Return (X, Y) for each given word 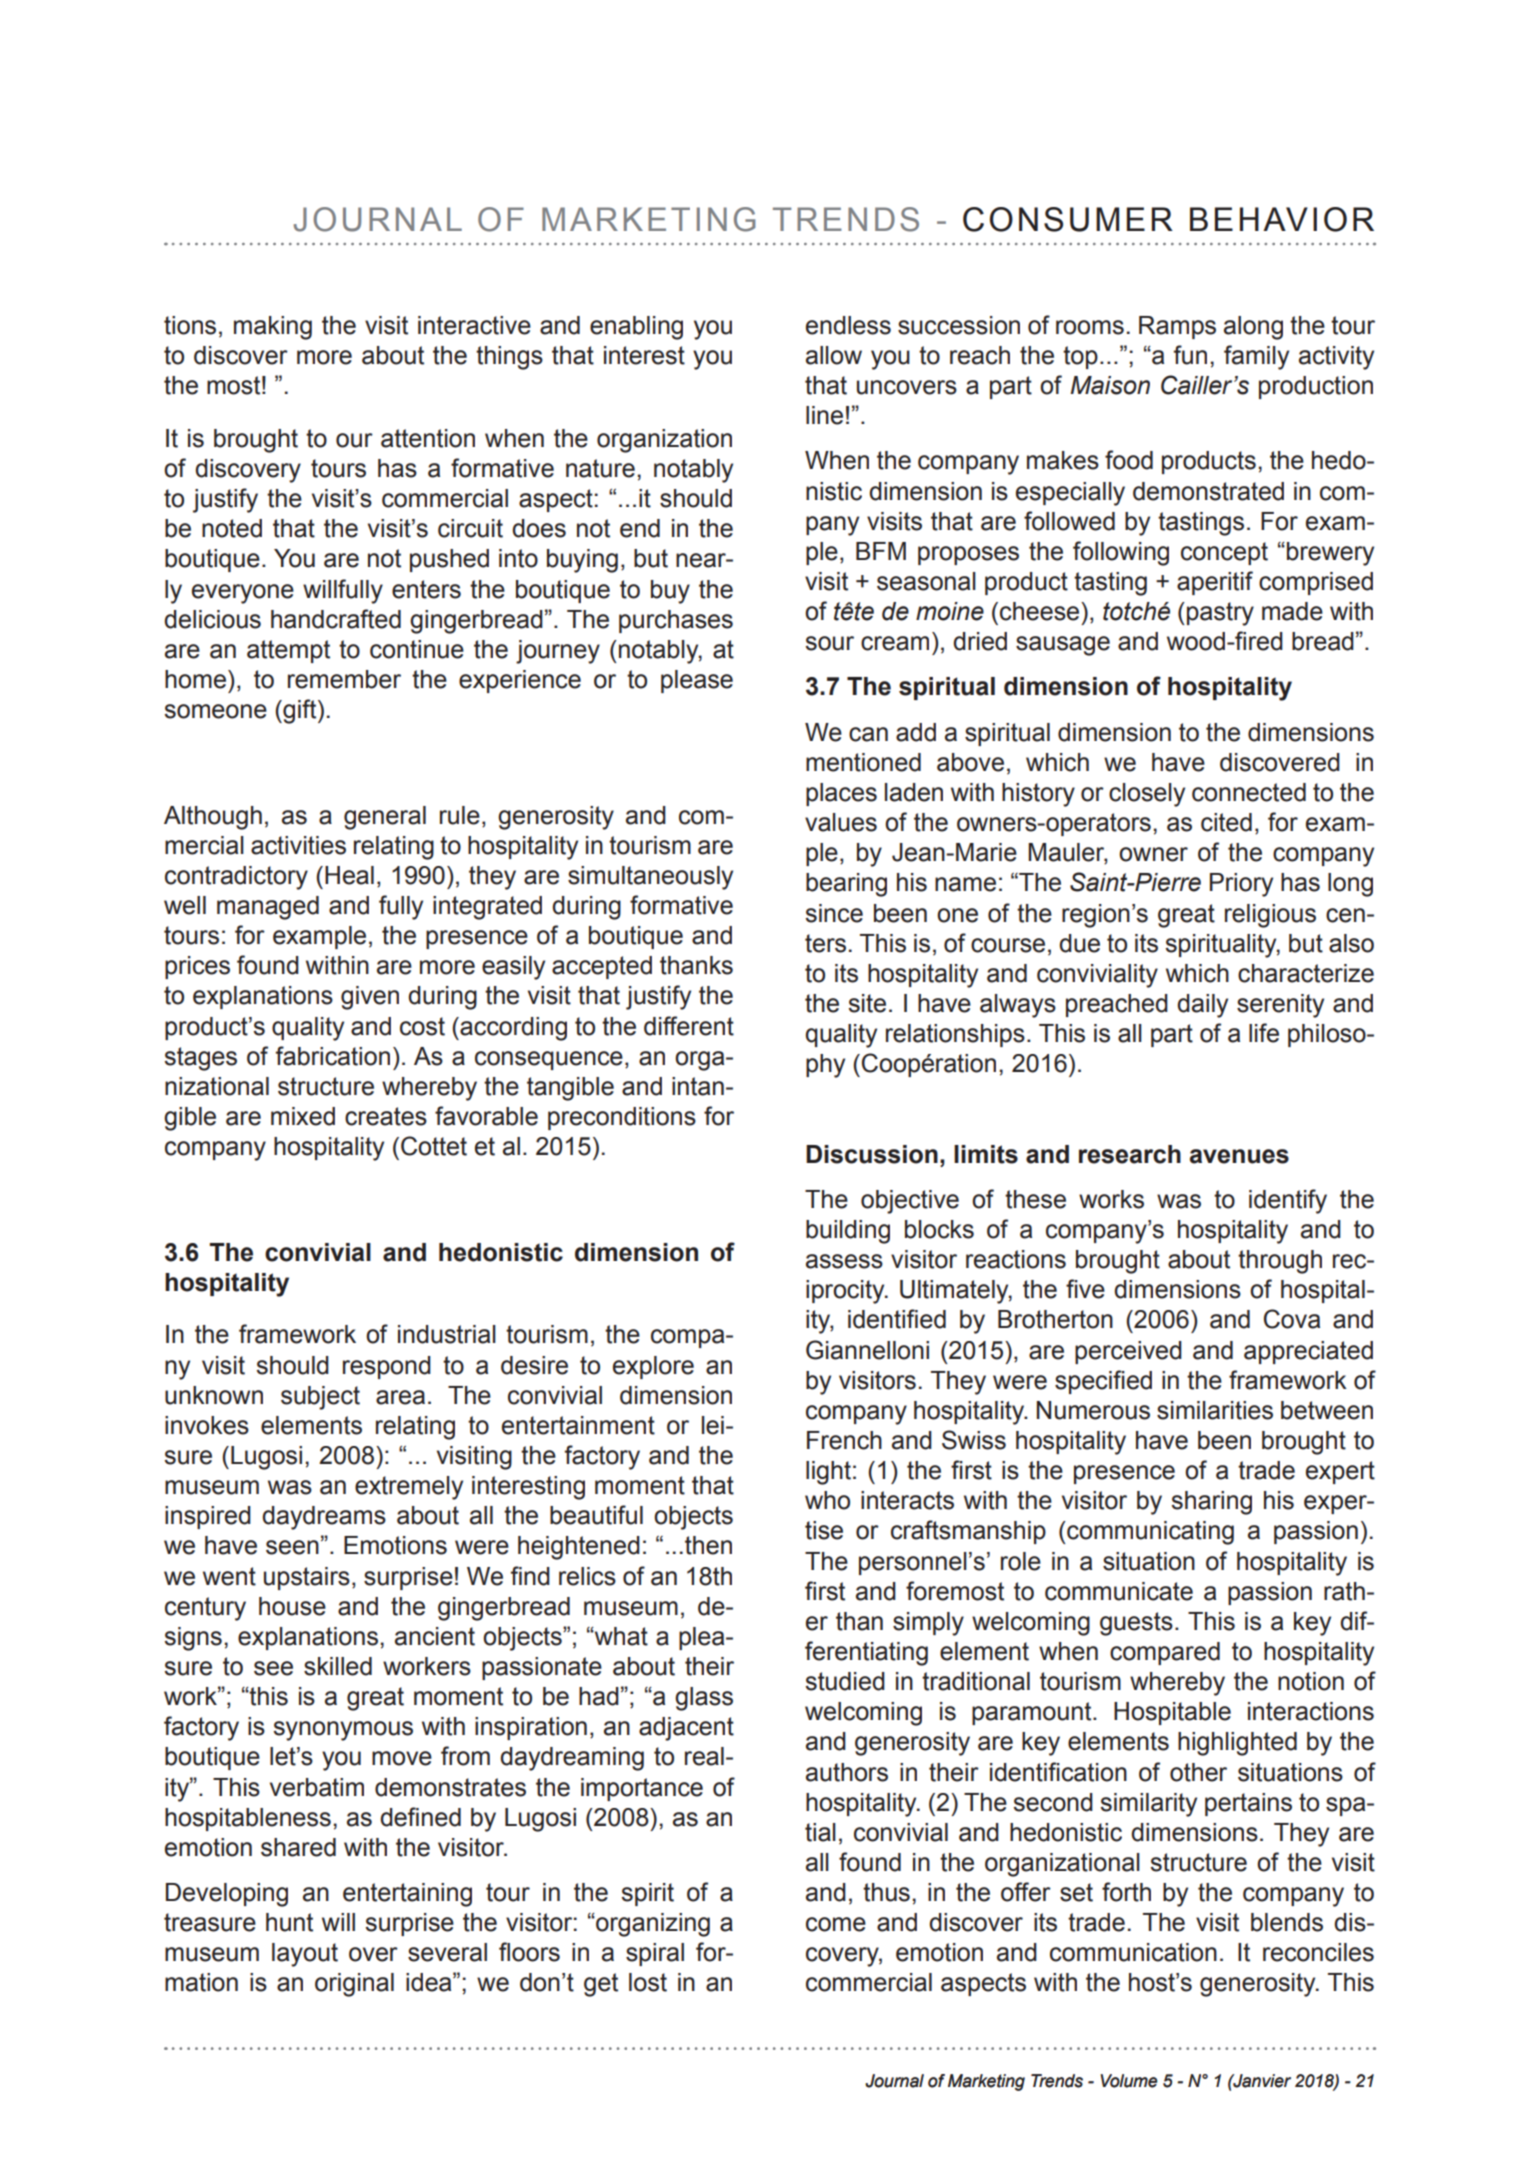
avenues (1239, 1156)
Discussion (872, 1154)
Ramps (1177, 327)
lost (648, 1982)
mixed (303, 1116)
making (273, 328)
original (354, 1985)
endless (848, 325)
